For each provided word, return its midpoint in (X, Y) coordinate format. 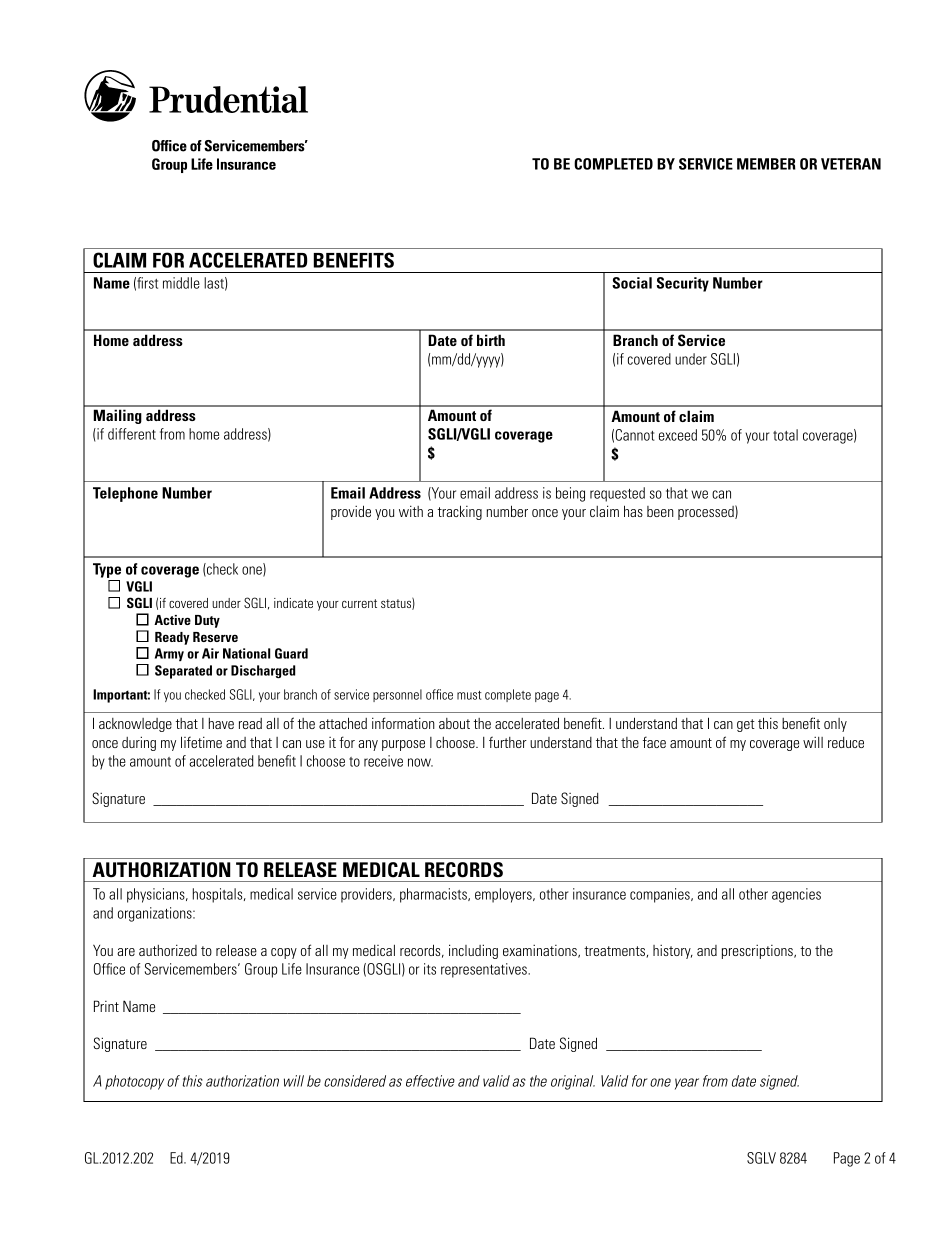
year (687, 1084)
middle (181, 283)
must (469, 695)
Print (106, 1006)
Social (632, 283)
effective (430, 1081)
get (746, 725)
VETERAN (851, 164)
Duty (207, 621)
